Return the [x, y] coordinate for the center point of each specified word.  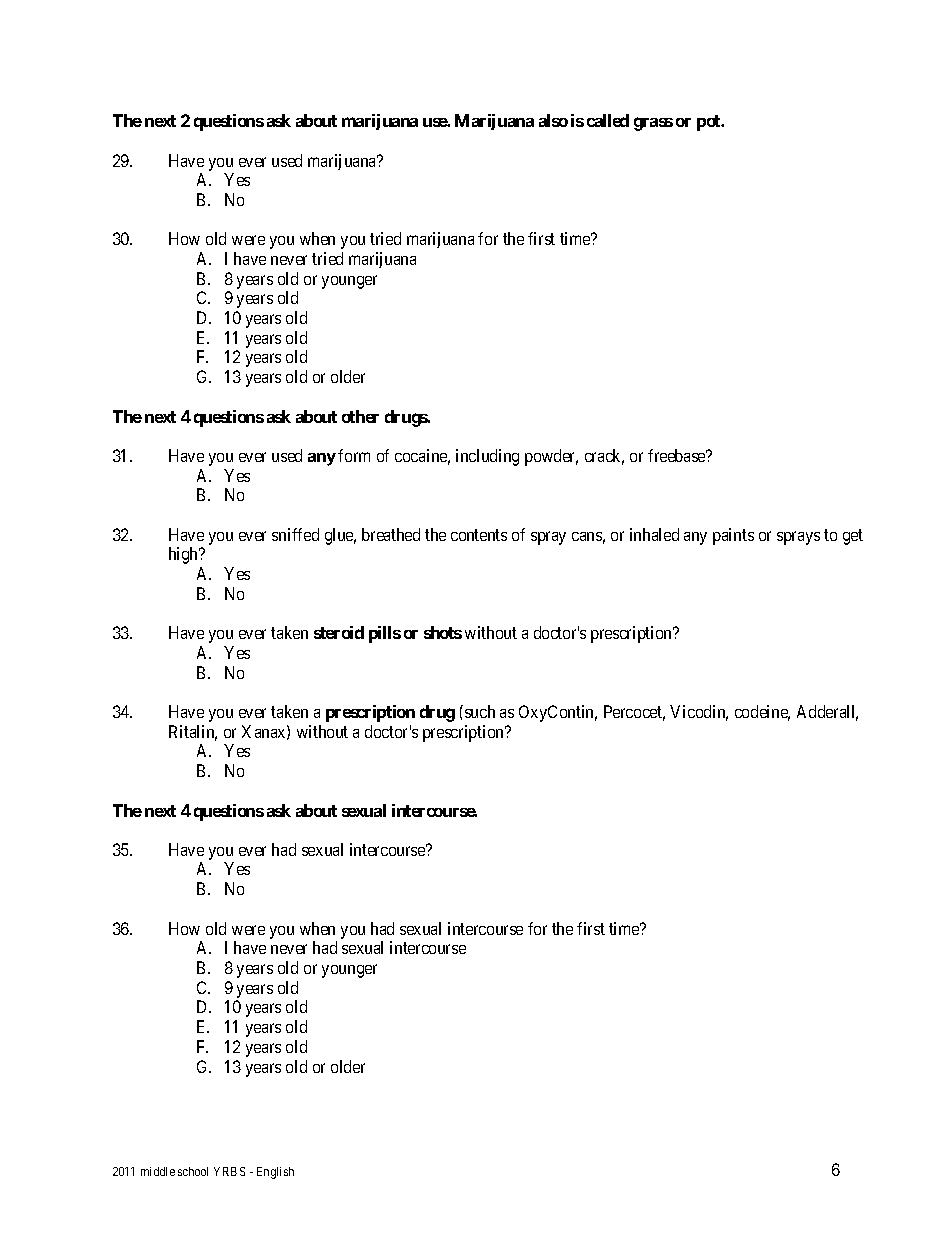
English [275, 1173]
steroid [339, 632]
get [853, 537]
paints [733, 536]
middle [158, 1171]
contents [479, 535]
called [608, 120]
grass [653, 124]
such [480, 711]
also [553, 120]
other [360, 416]
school [193, 1171]
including [487, 457]
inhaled [654, 534]
